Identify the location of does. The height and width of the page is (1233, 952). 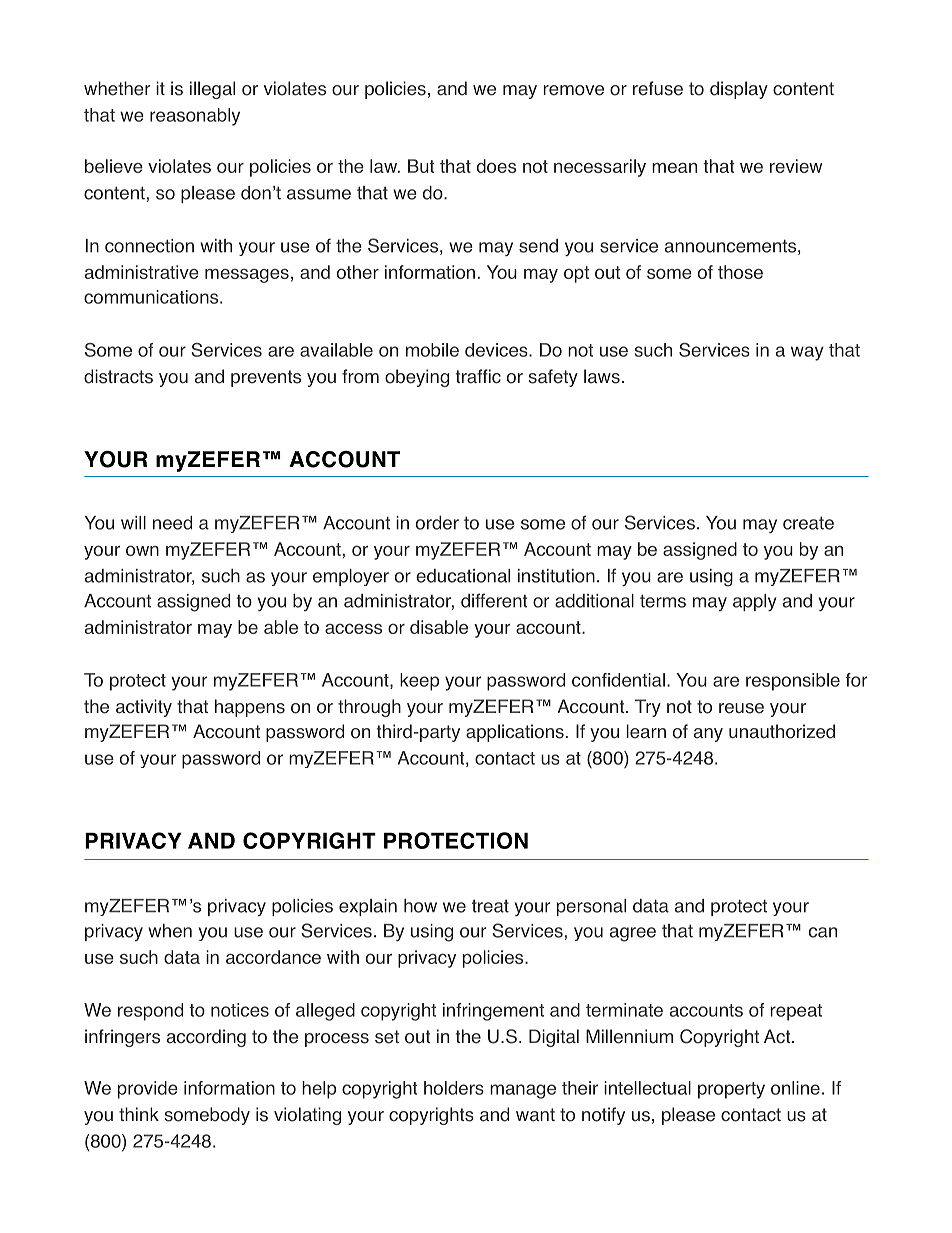
(496, 166).
